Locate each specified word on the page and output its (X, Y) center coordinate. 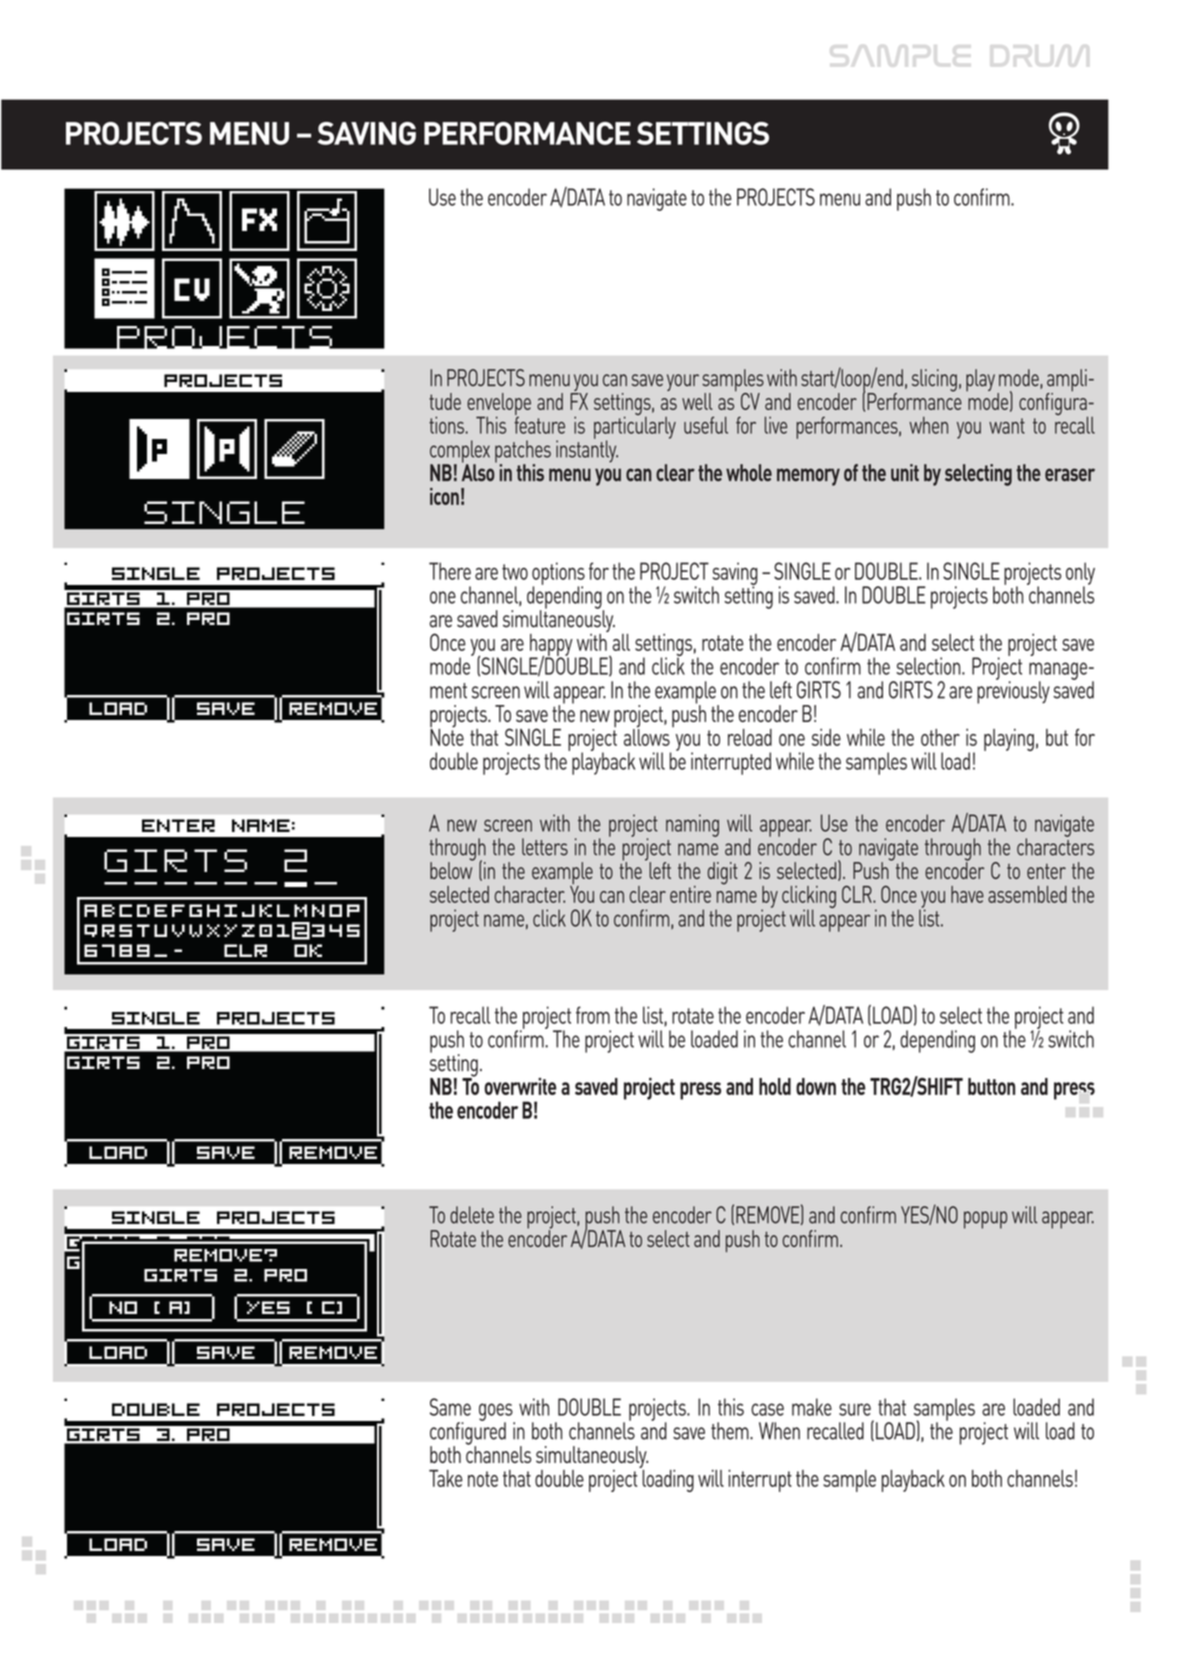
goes (497, 1413)
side (826, 737)
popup (985, 1220)
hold (775, 1086)
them (731, 1431)
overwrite (520, 1086)
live (776, 425)
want (1007, 426)
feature (539, 424)
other (940, 737)
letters (545, 847)
